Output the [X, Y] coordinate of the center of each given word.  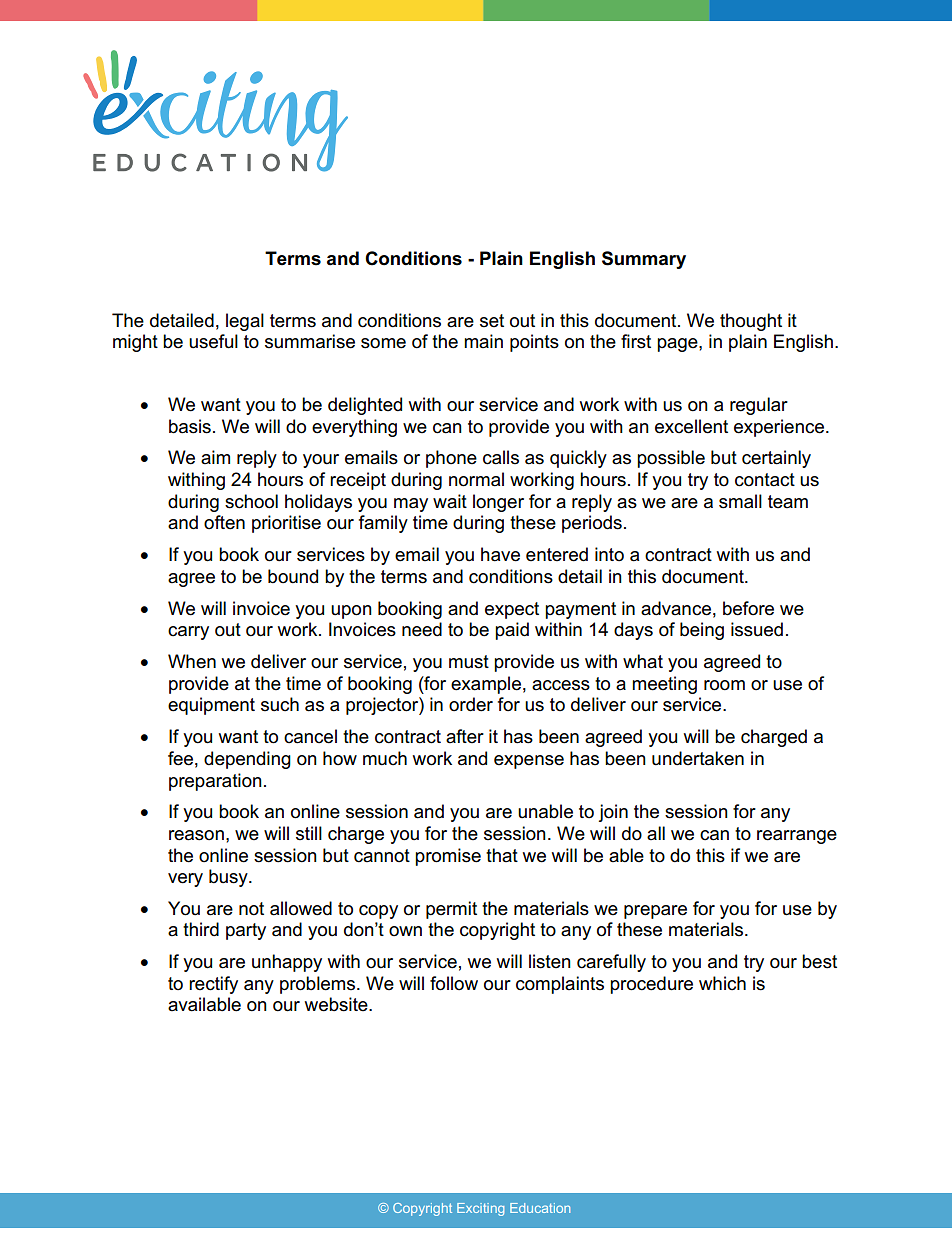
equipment [211, 706]
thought [751, 322]
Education [540, 1208]
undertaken [698, 758]
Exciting [480, 1209]
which [722, 983]
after [465, 736]
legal [245, 322]
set [492, 321]
